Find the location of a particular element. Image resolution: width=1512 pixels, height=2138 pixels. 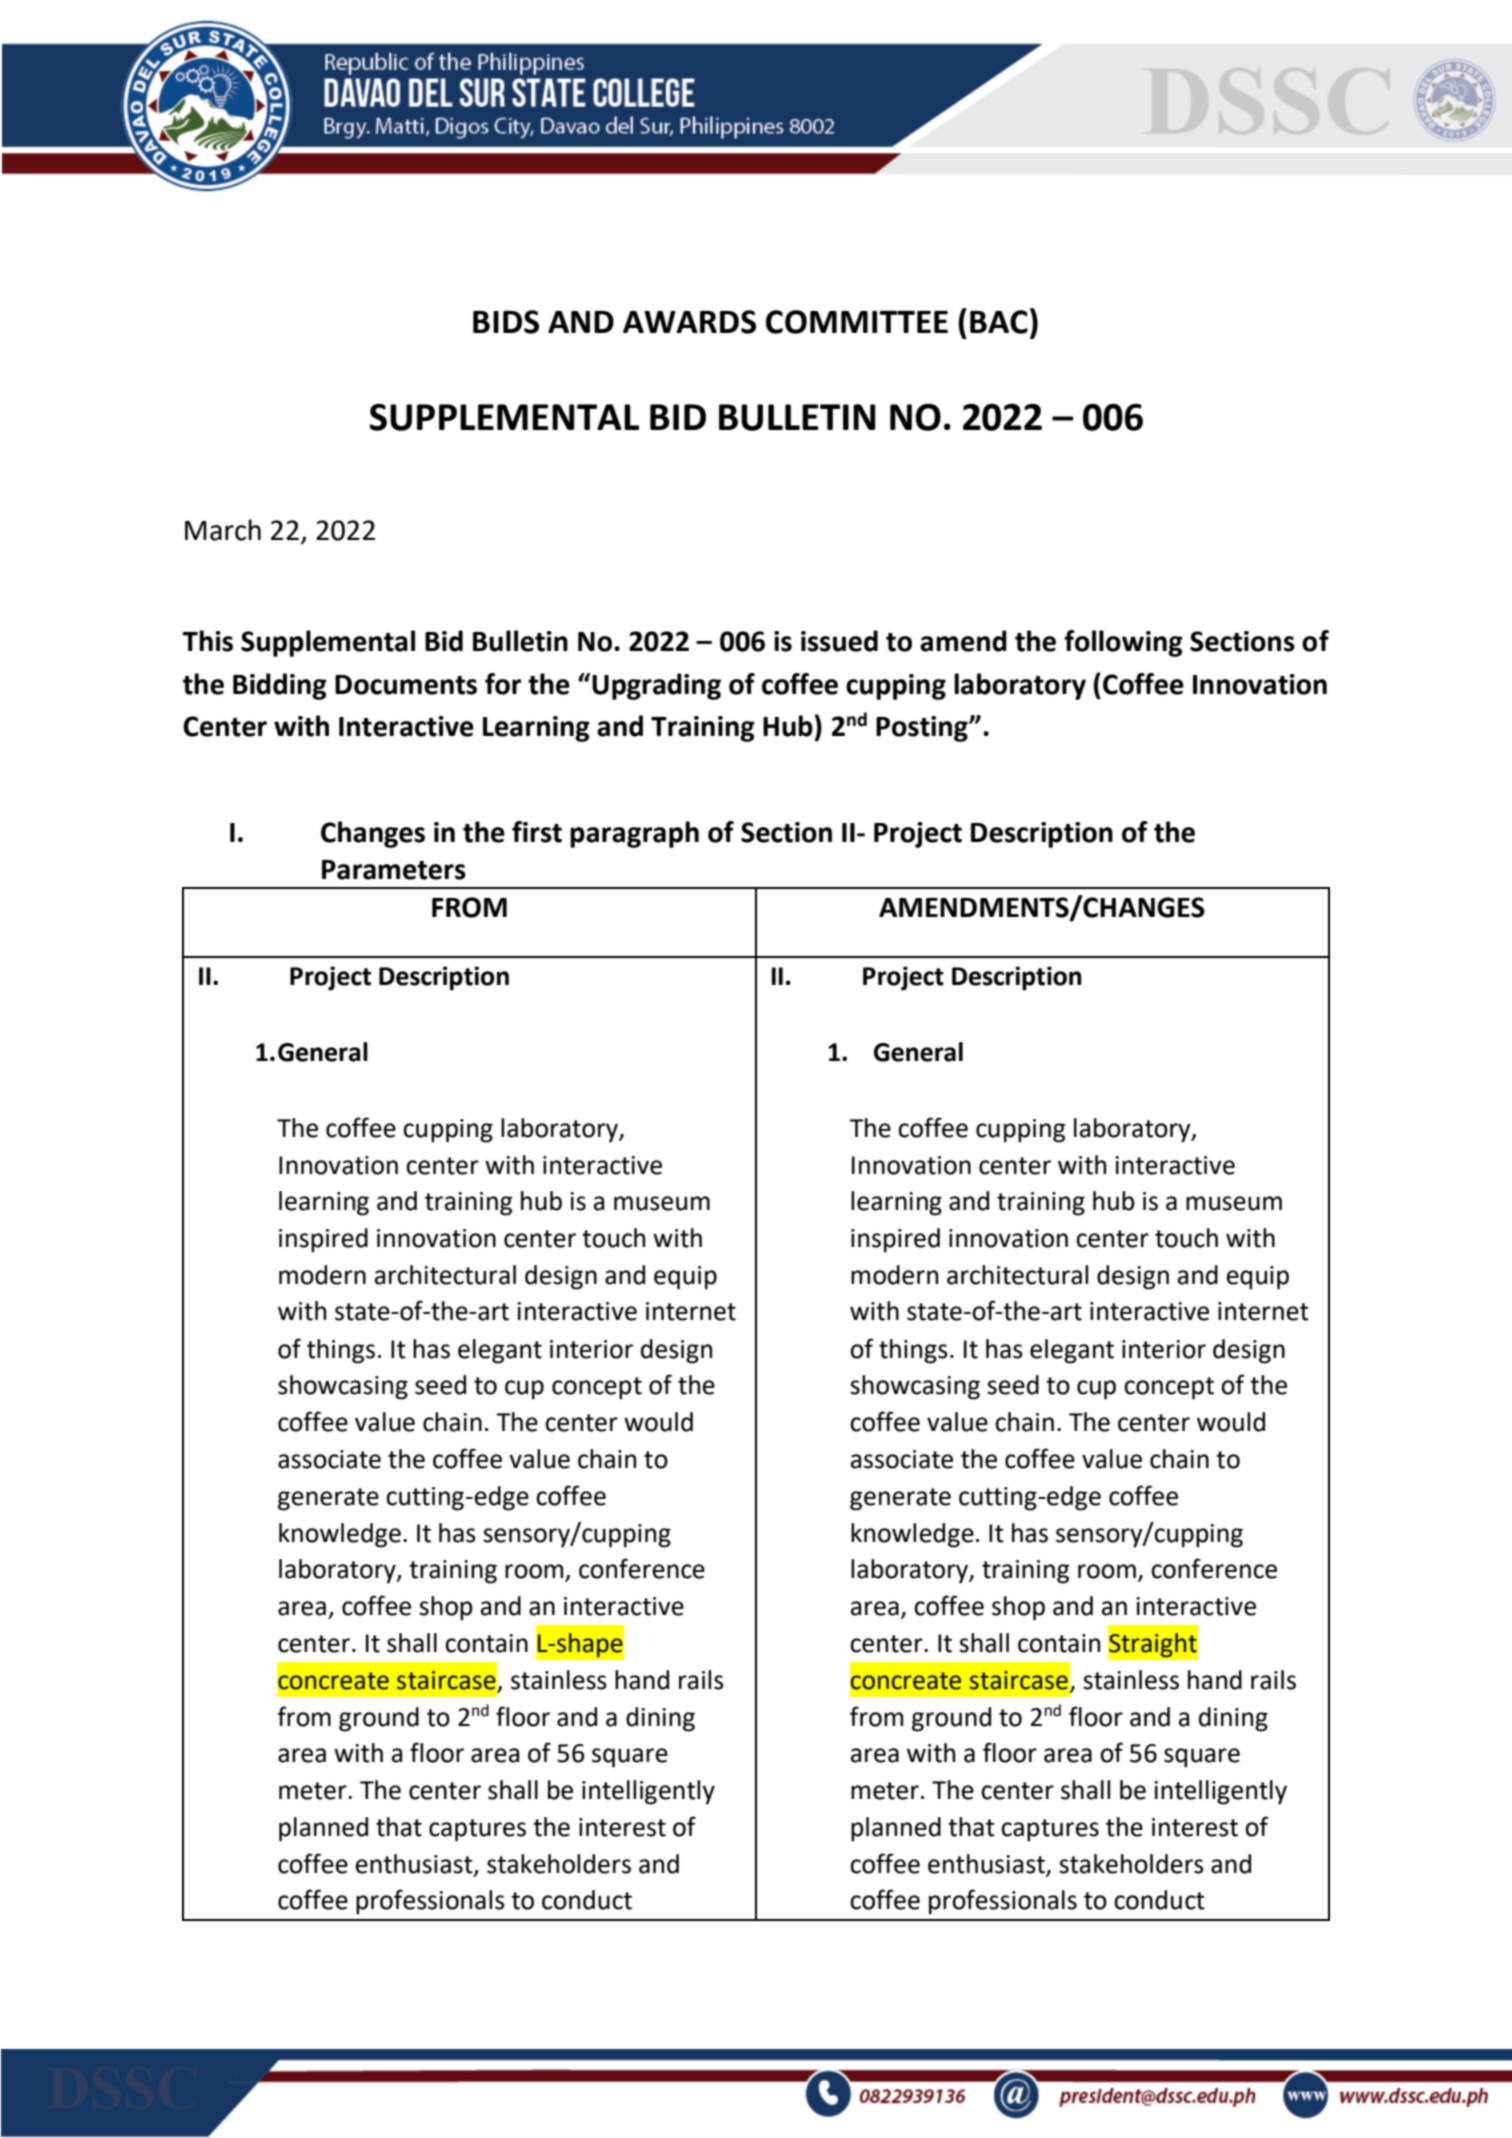

AWARDS is located at coordinates (689, 322).
